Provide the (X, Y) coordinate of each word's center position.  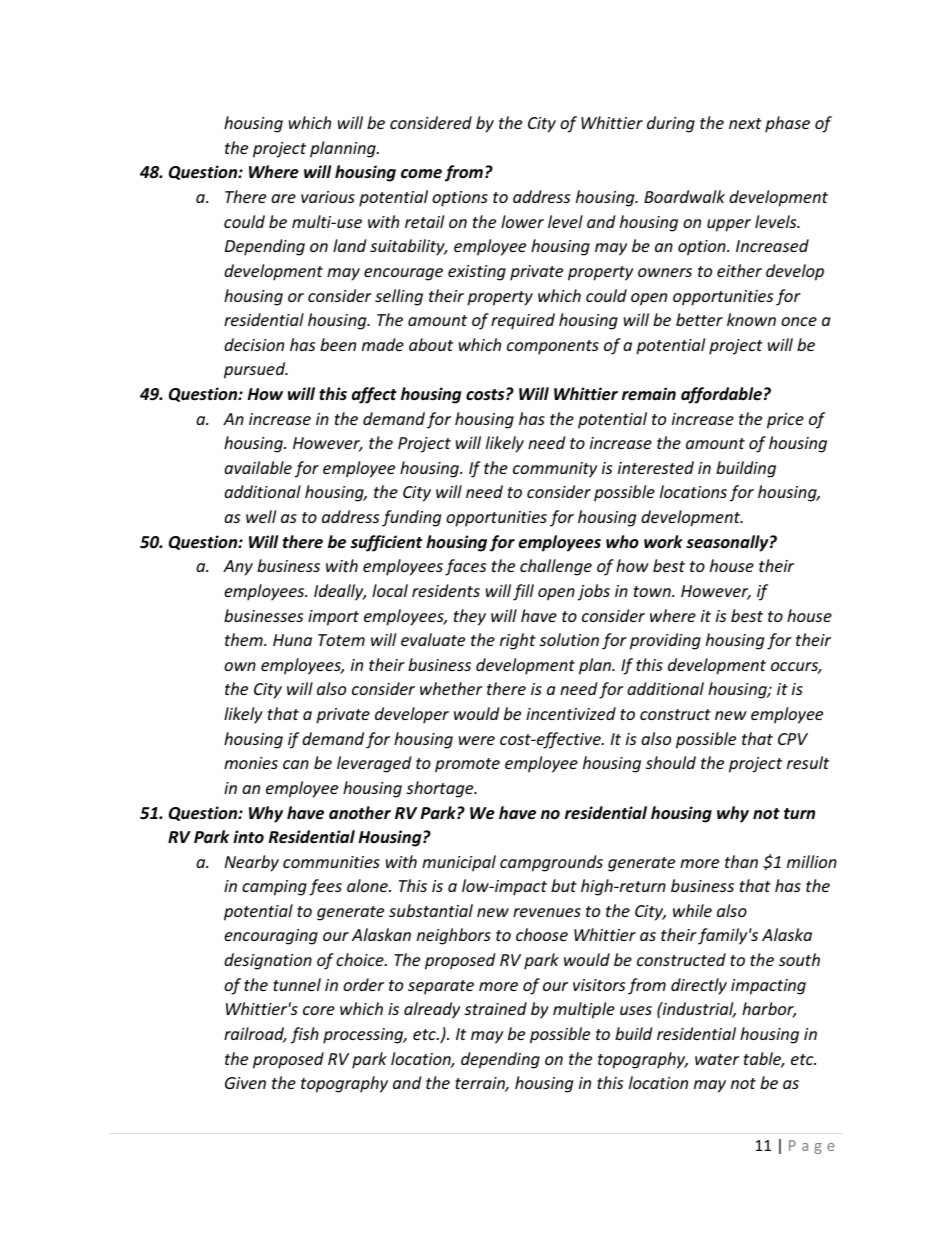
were (477, 740)
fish (305, 1035)
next (745, 123)
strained (495, 1008)
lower (522, 221)
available (258, 467)
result (808, 762)
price (785, 421)
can (296, 764)
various (328, 197)
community (555, 470)
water (717, 1059)
